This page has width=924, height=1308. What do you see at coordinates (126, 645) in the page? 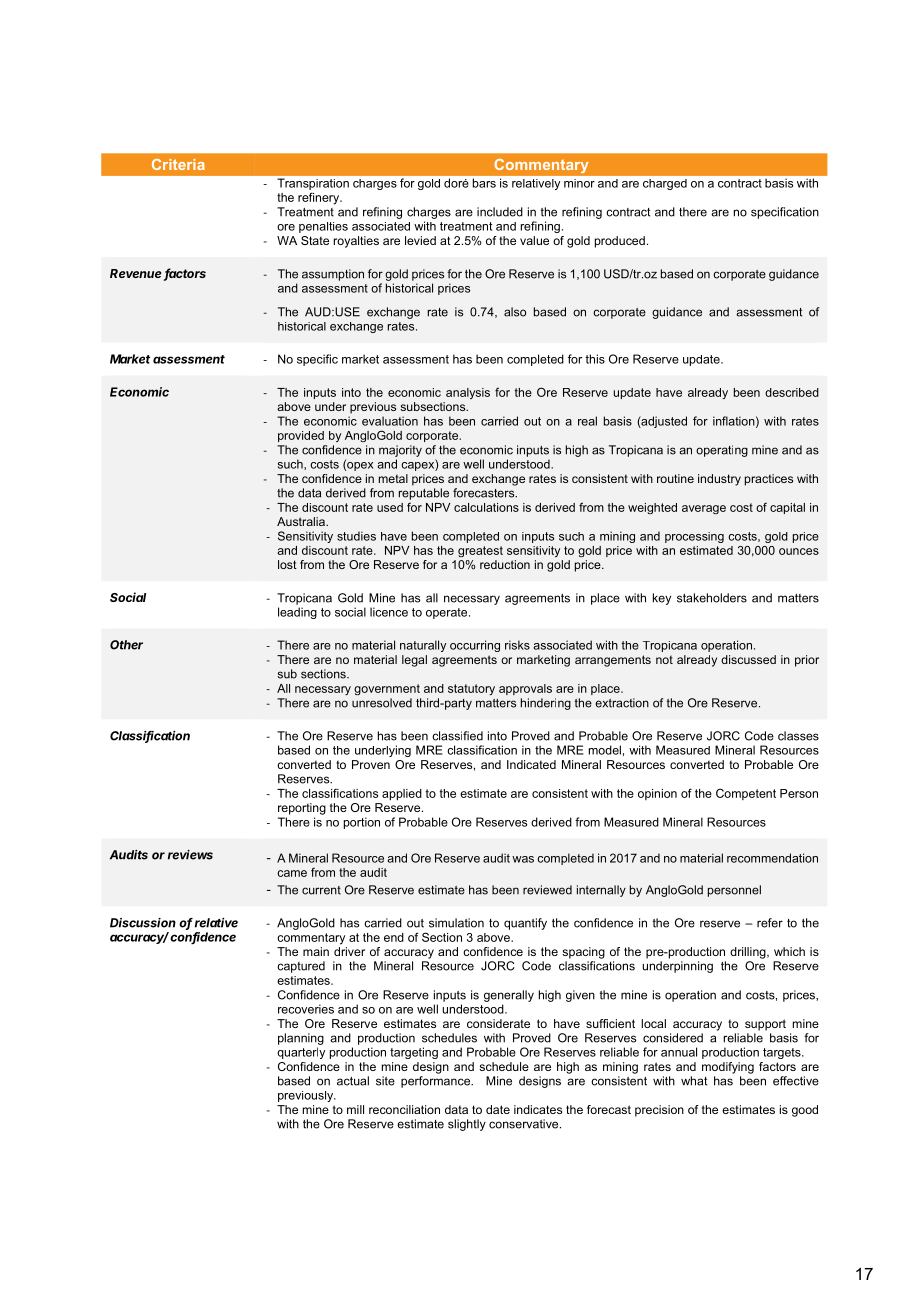
I see `Other` at bounding box center [126, 645].
